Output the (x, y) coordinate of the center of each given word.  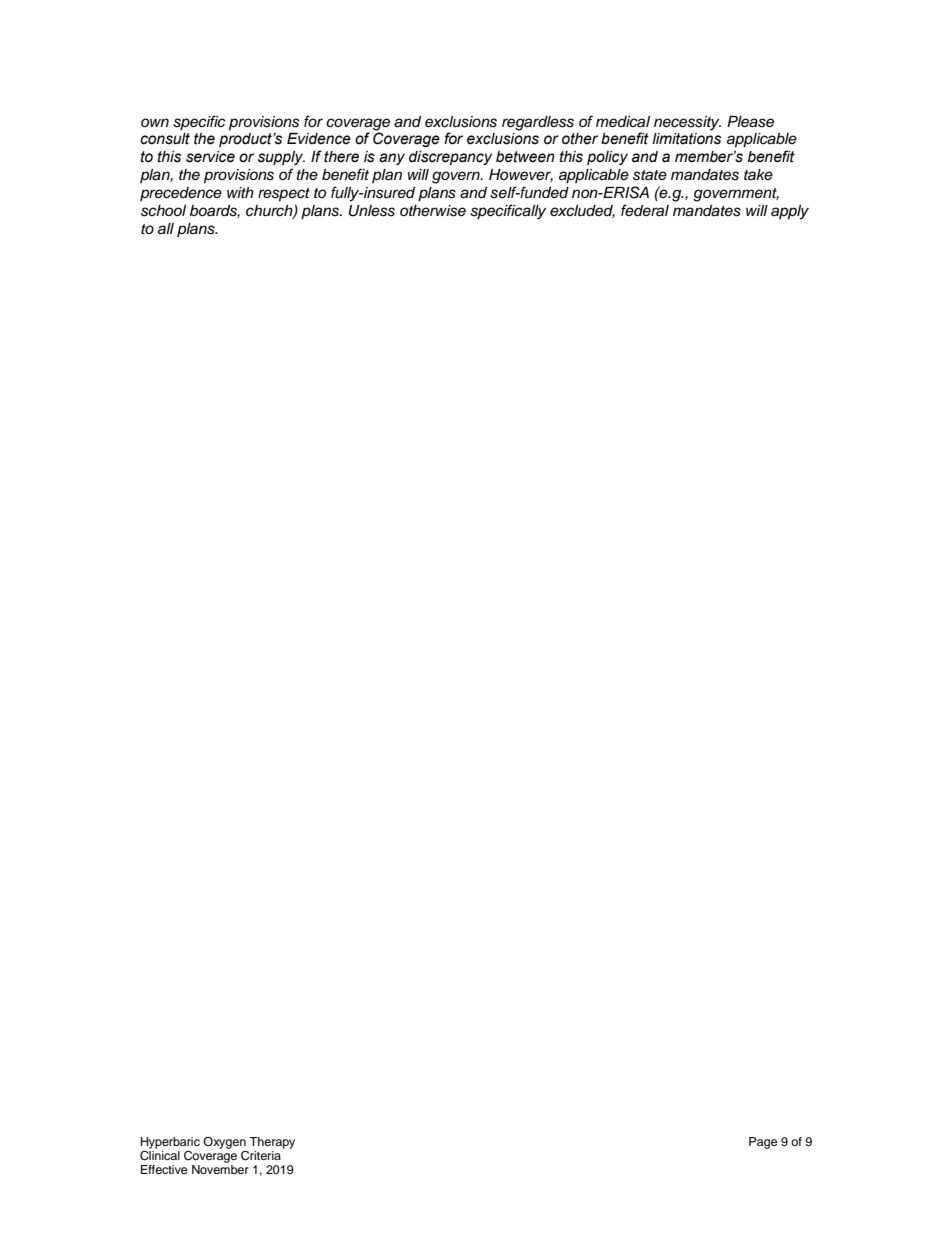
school (163, 211)
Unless (372, 211)
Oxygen (224, 1143)
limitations (686, 139)
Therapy (272, 1143)
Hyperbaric (170, 1143)
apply (790, 212)
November (220, 1169)
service (210, 157)
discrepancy (450, 158)
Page (763, 1143)
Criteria (261, 1156)
